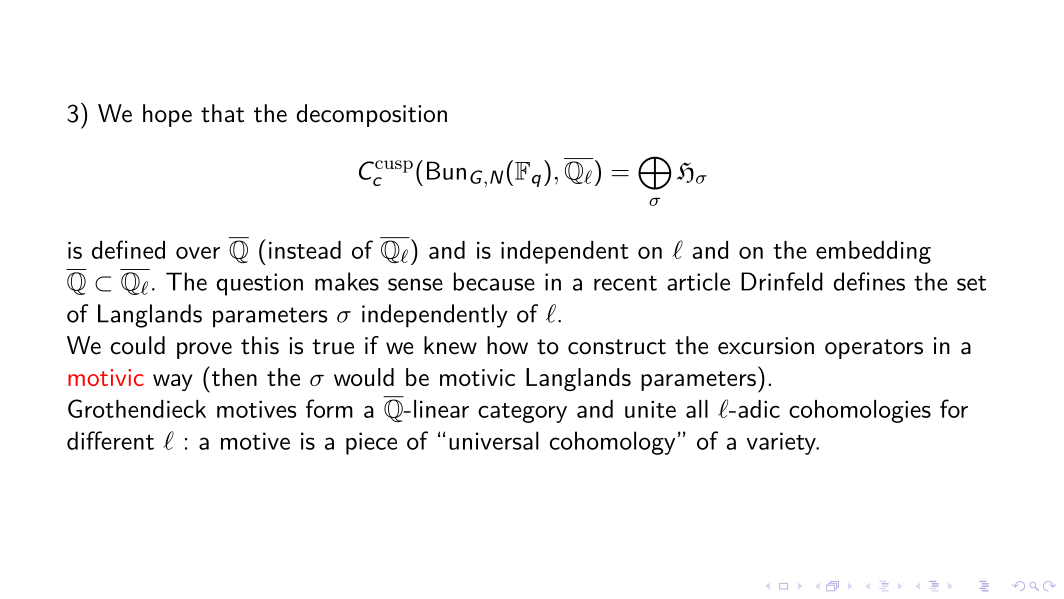 The width and height of the page is (1064, 599). I want to click on that, so click(222, 113).
